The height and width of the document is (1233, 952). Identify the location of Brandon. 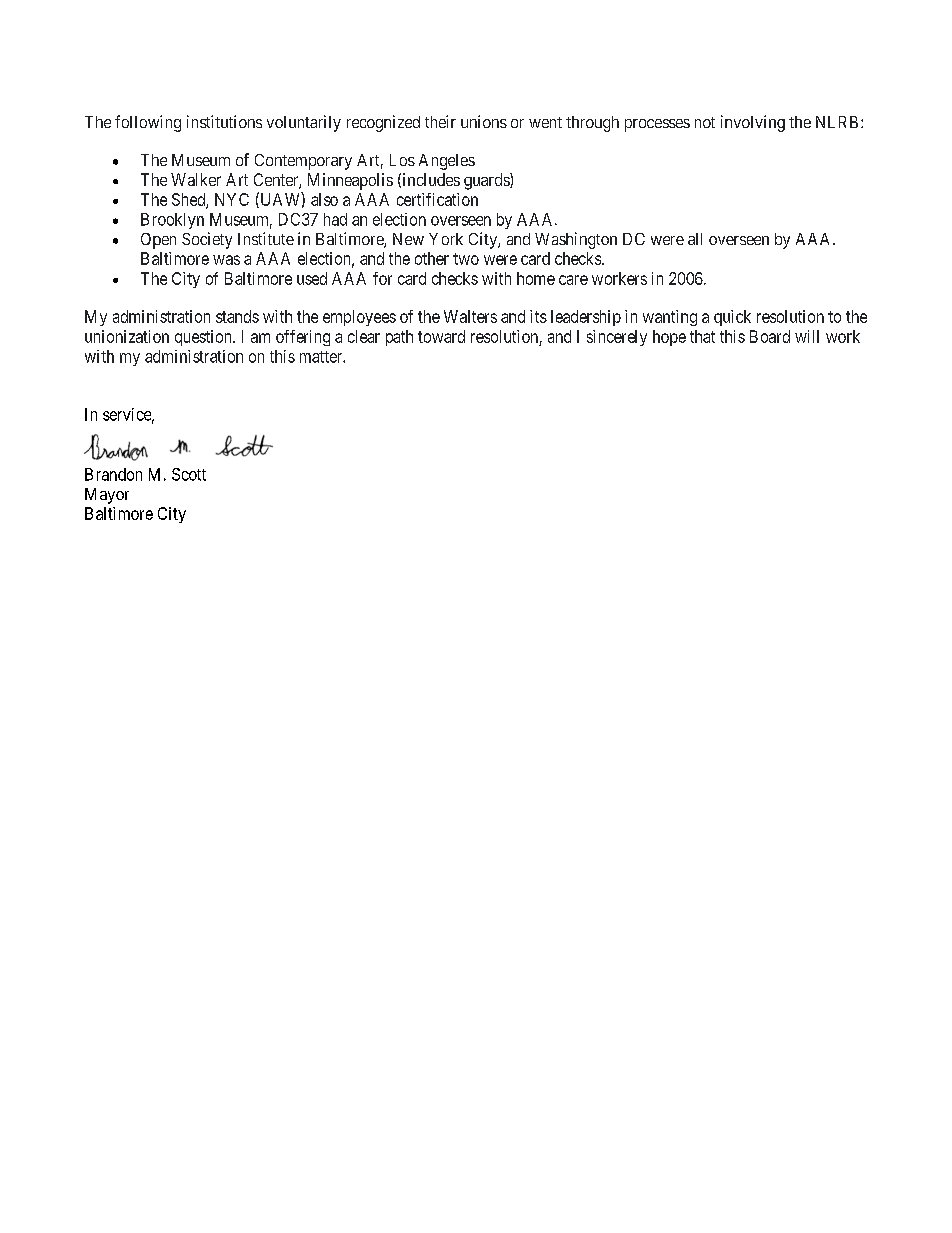
(113, 474).
